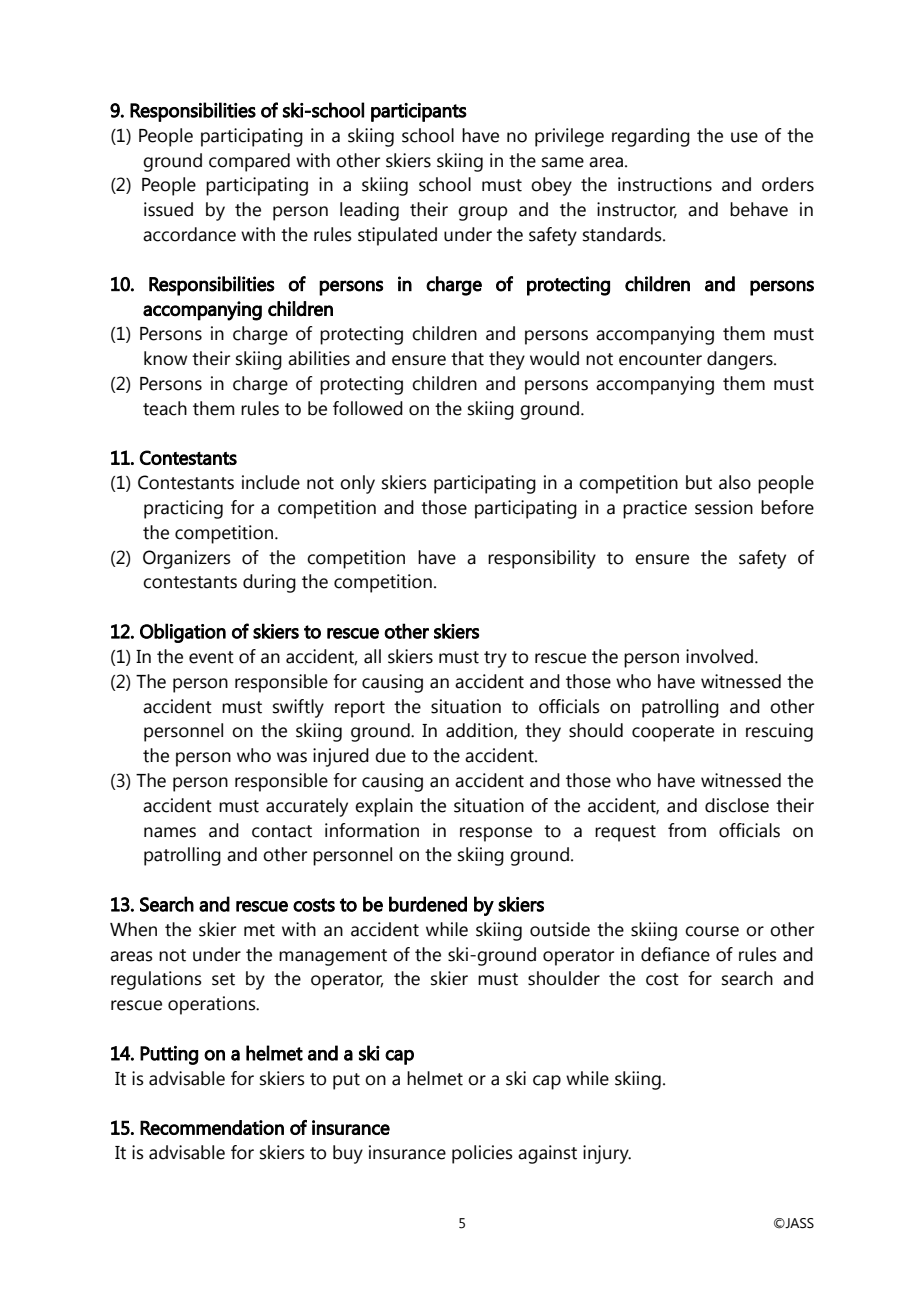 The width and height of the screenshot is (924, 1309). What do you see at coordinates (183, 633) in the screenshot?
I see `Obligation` at bounding box center [183, 633].
